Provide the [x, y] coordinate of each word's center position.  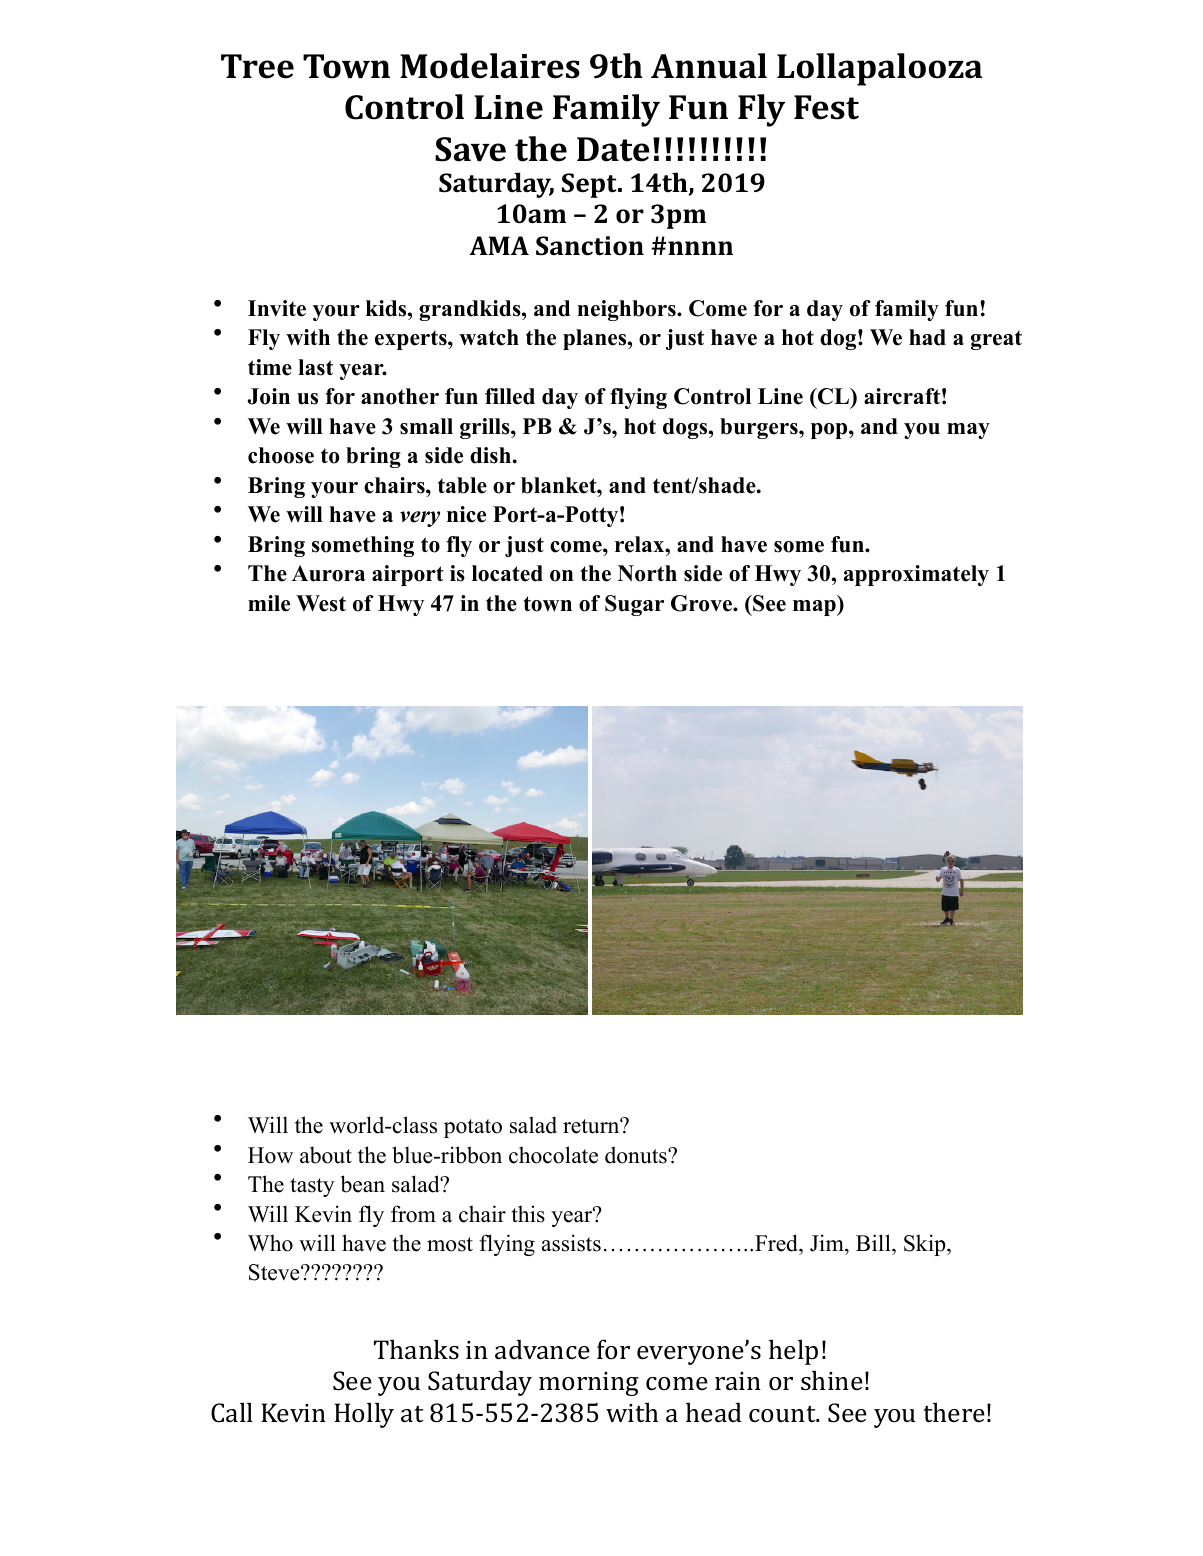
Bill [874, 1242]
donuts [637, 1155]
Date [613, 149]
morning [589, 1384]
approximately [916, 575]
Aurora [328, 573]
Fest [826, 107]
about [326, 1155]
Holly [364, 1415]
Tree [257, 66]
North [647, 573]
